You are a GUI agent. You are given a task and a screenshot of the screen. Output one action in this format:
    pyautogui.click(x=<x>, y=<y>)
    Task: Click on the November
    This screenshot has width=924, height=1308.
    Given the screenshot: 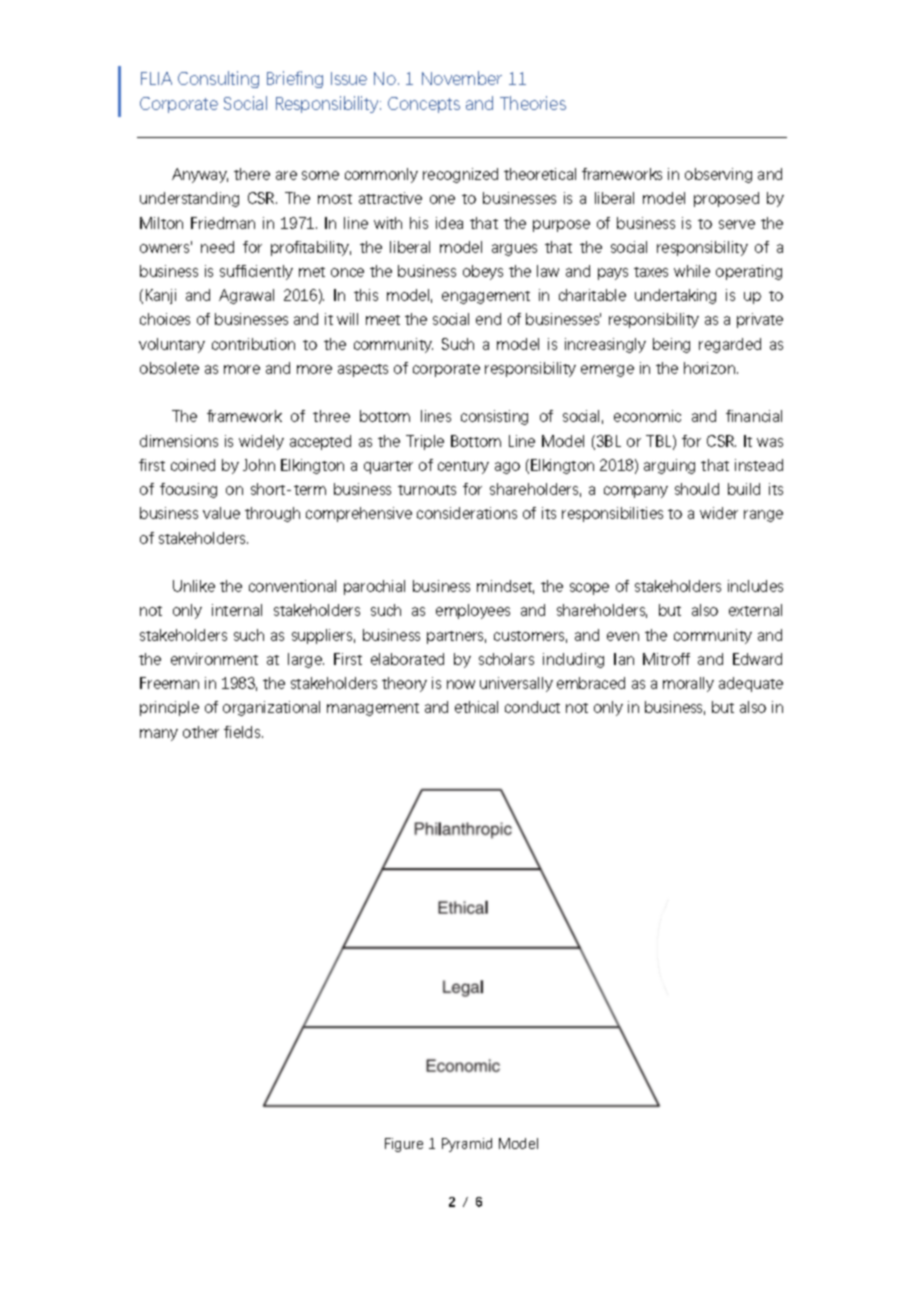 What is the action you would take?
    pyautogui.click(x=462, y=78)
